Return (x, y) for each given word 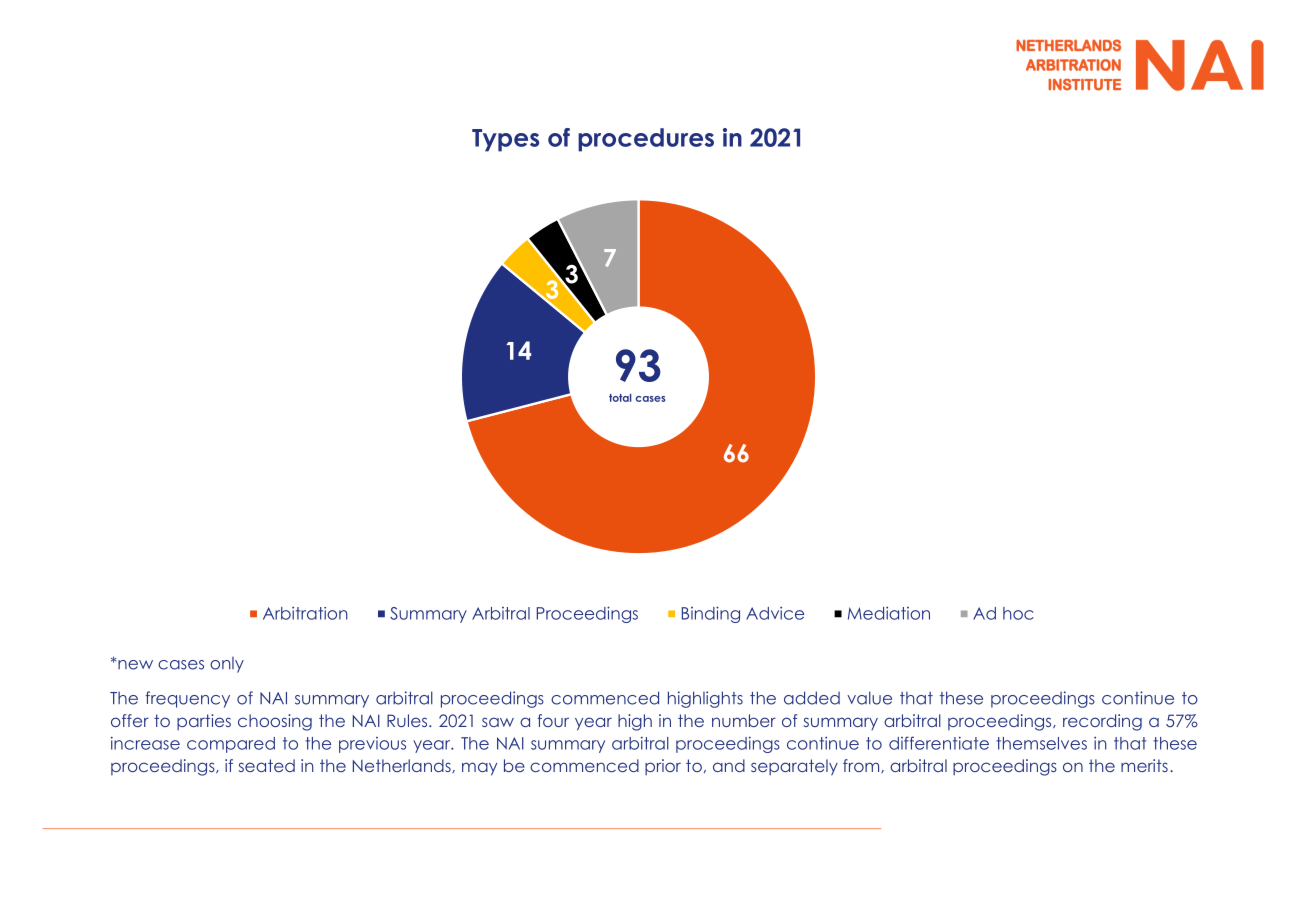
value (869, 698)
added (812, 698)
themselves (1041, 743)
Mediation (889, 613)
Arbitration (305, 613)
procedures (646, 140)
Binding (711, 614)
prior (663, 767)
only (227, 665)
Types (505, 140)
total (620, 398)
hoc (1018, 613)
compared (231, 745)
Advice (775, 613)
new (134, 664)
